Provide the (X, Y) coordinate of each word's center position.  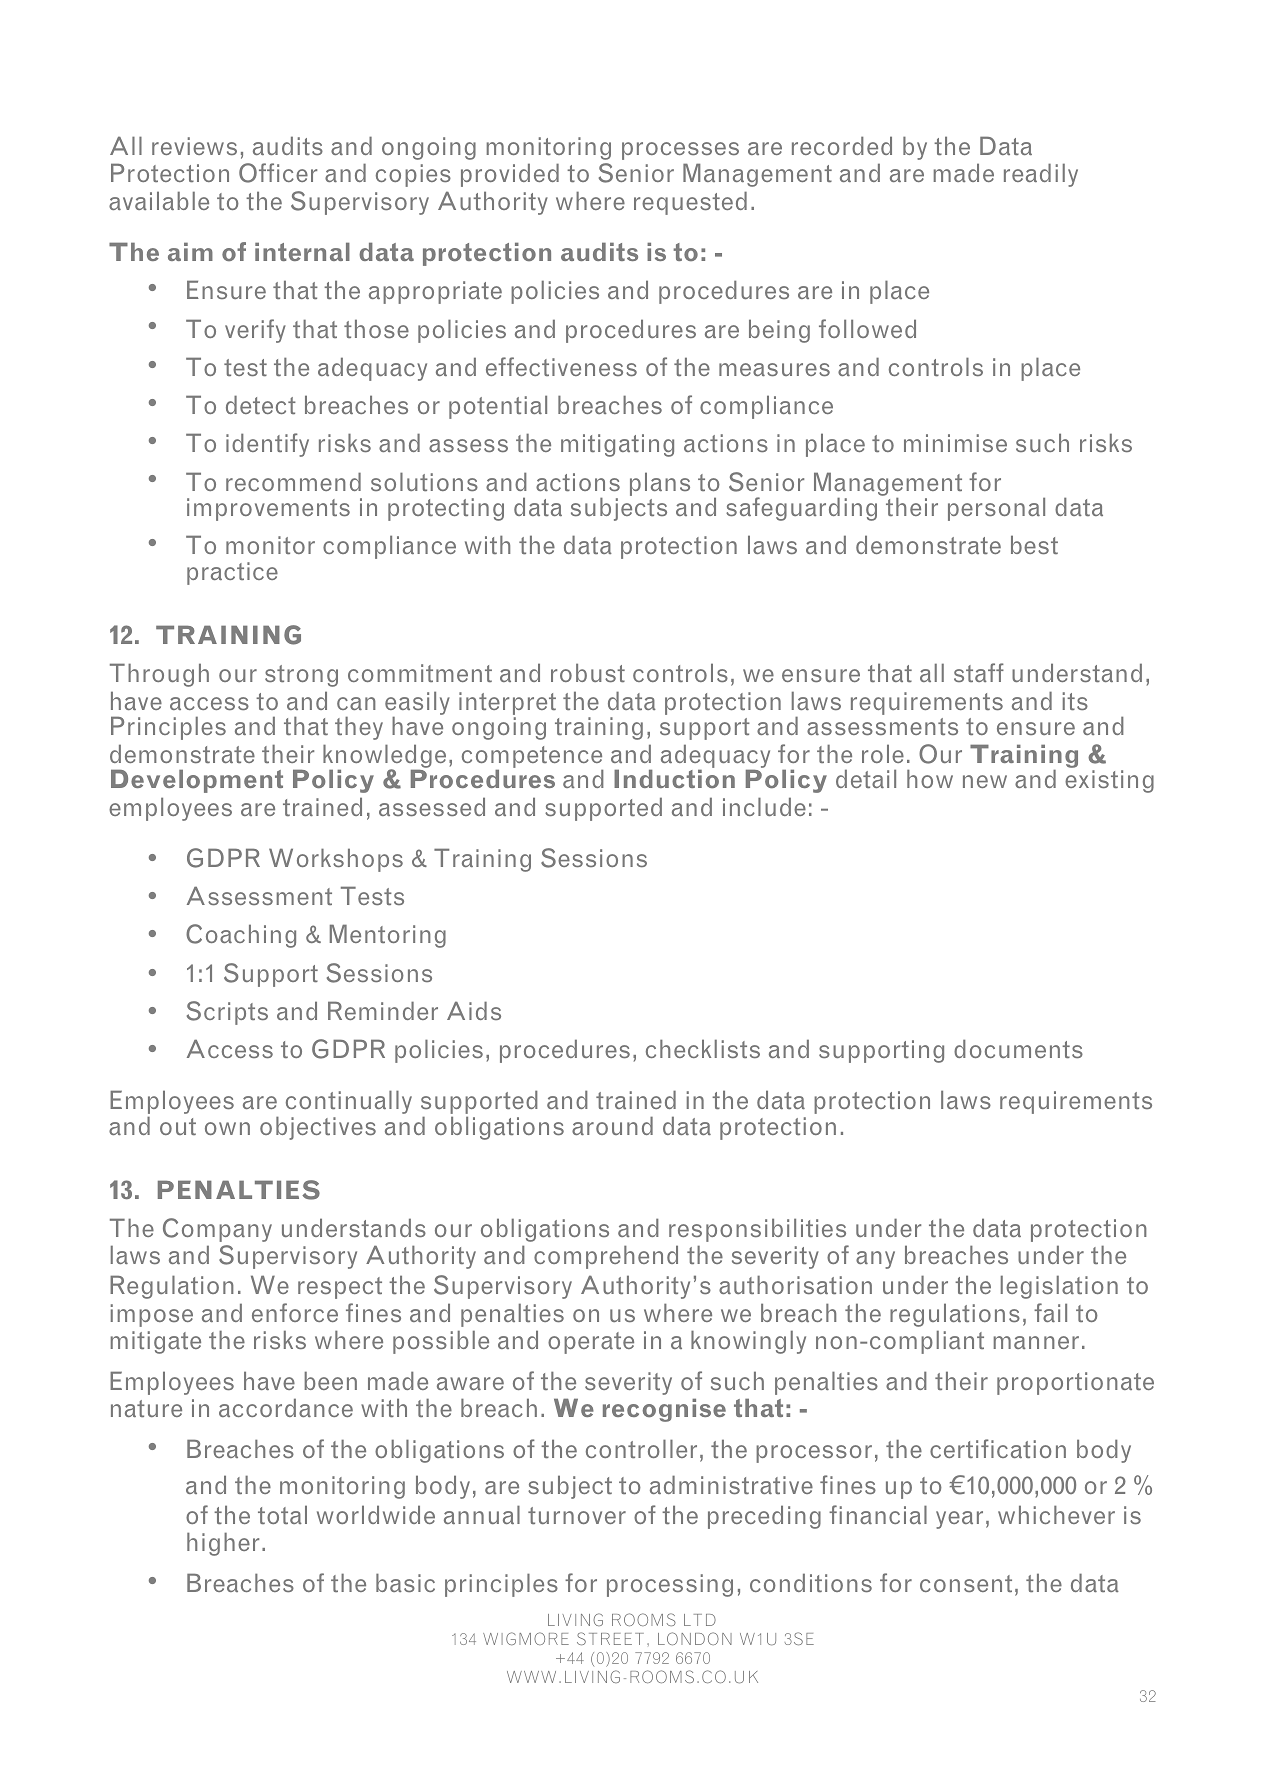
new (985, 781)
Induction (674, 779)
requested (690, 203)
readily (1041, 175)
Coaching (241, 936)
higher (223, 1544)
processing (670, 1585)
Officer (278, 173)
